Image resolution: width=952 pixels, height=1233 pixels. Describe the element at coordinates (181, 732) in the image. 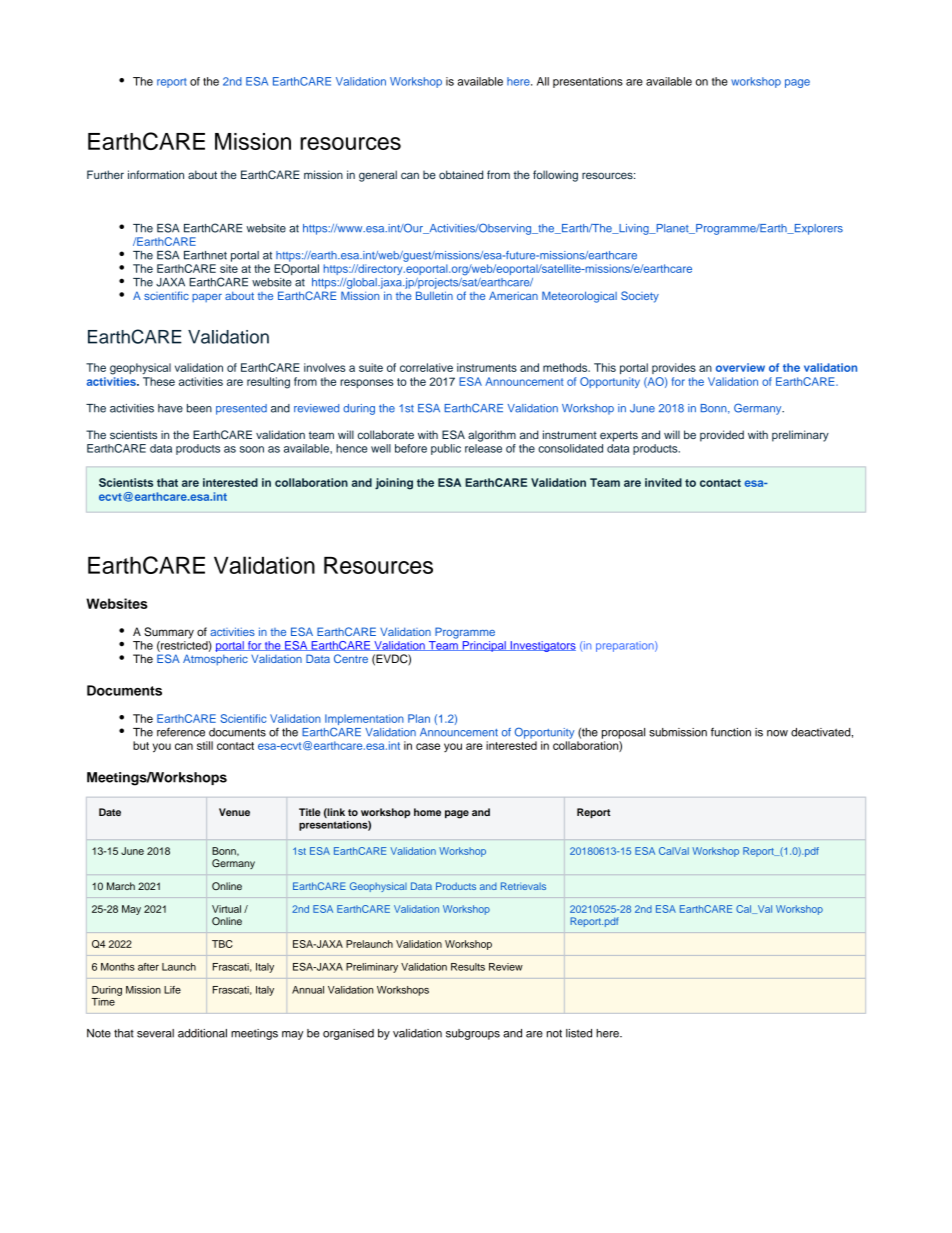

I see `reference` at that location.
